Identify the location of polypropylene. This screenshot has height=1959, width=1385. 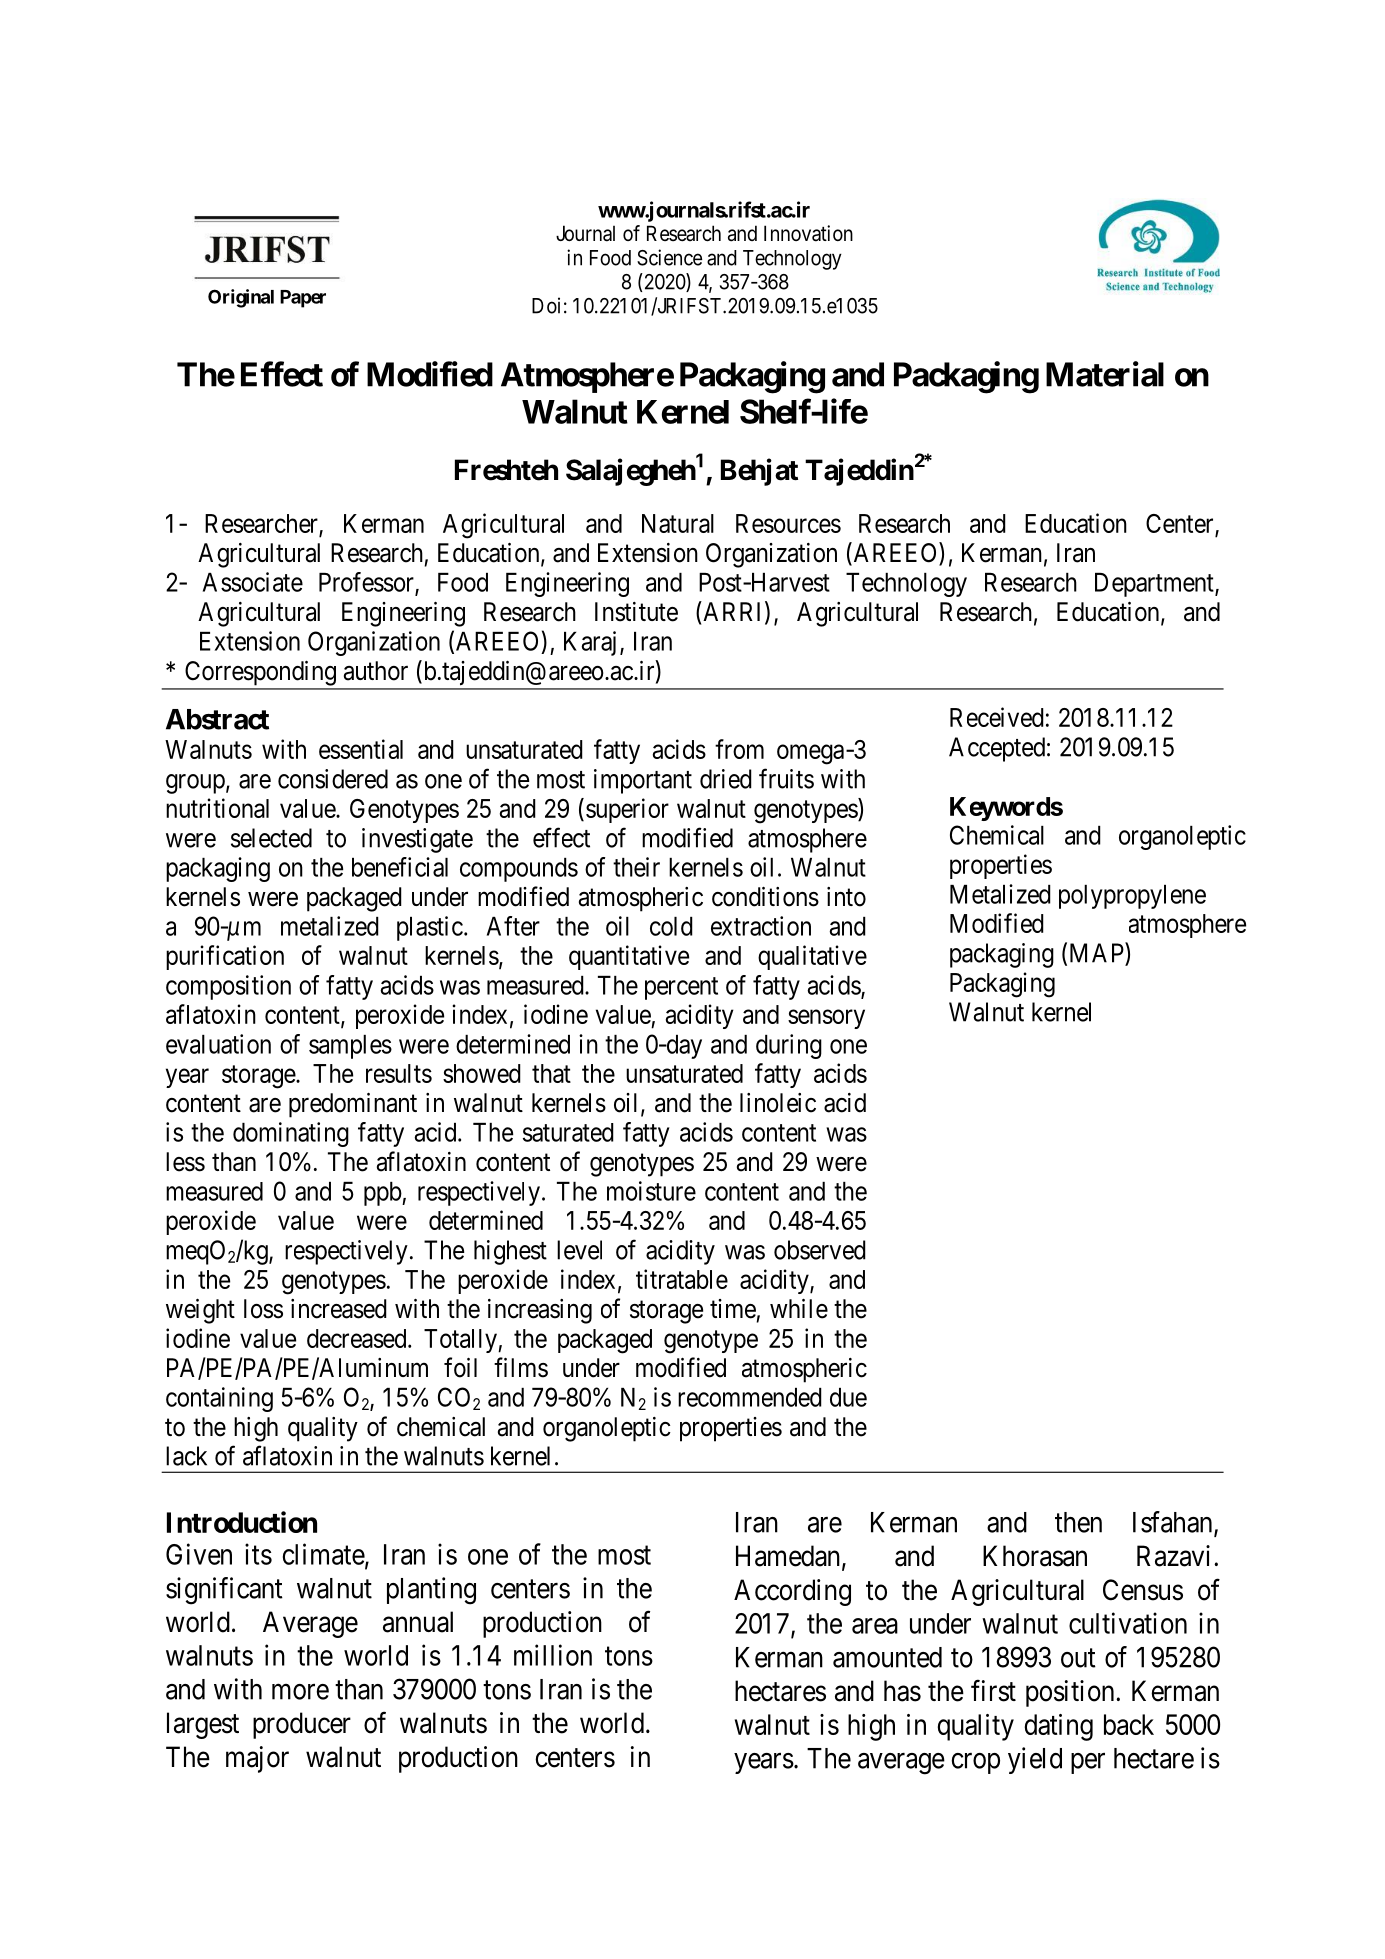
(1132, 897).
